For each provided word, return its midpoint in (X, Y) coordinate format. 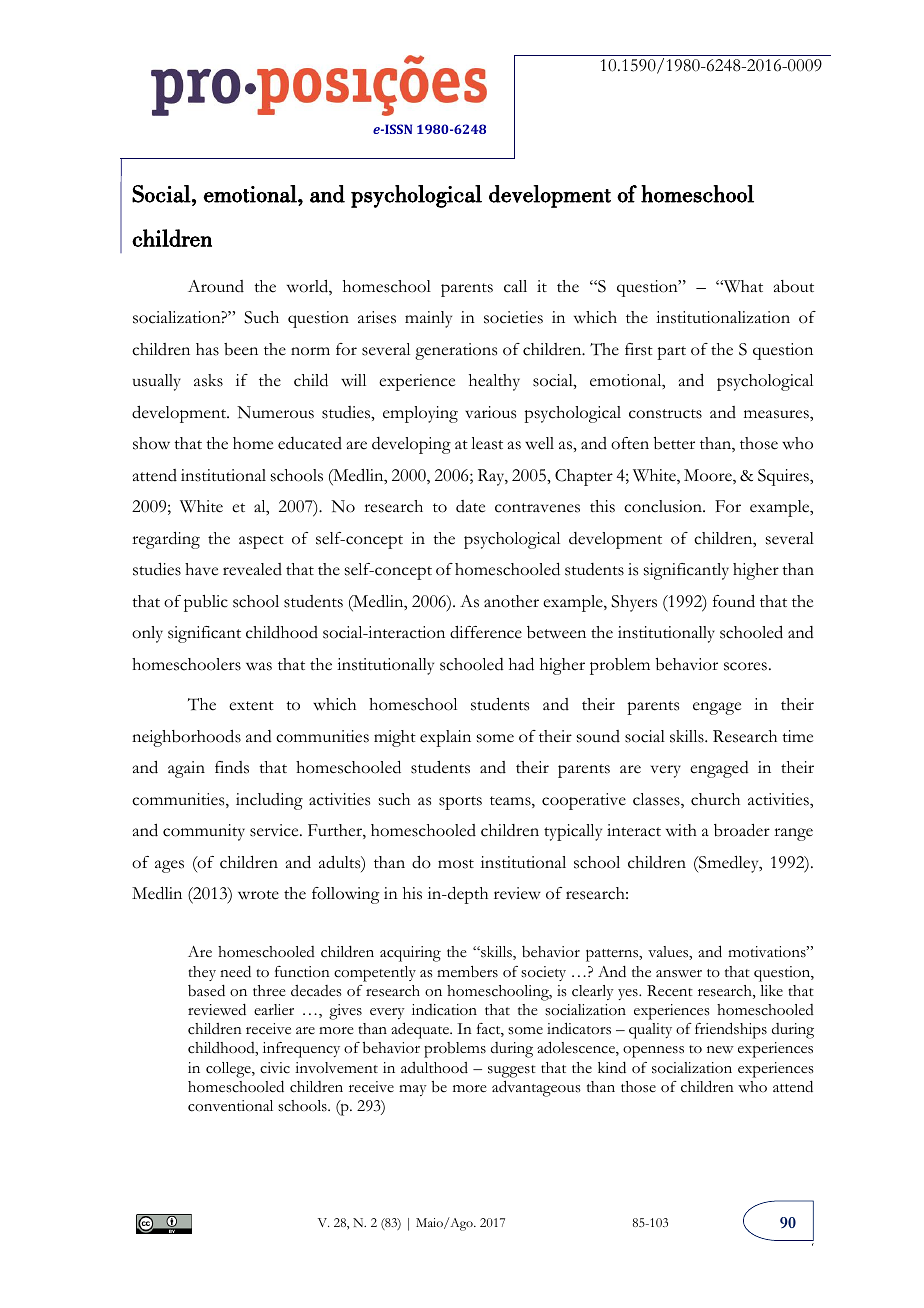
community (204, 832)
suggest (512, 1071)
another (511, 601)
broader (742, 830)
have (201, 569)
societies (513, 317)
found (734, 601)
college (229, 1070)
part (671, 353)
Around (216, 286)
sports (460, 803)
